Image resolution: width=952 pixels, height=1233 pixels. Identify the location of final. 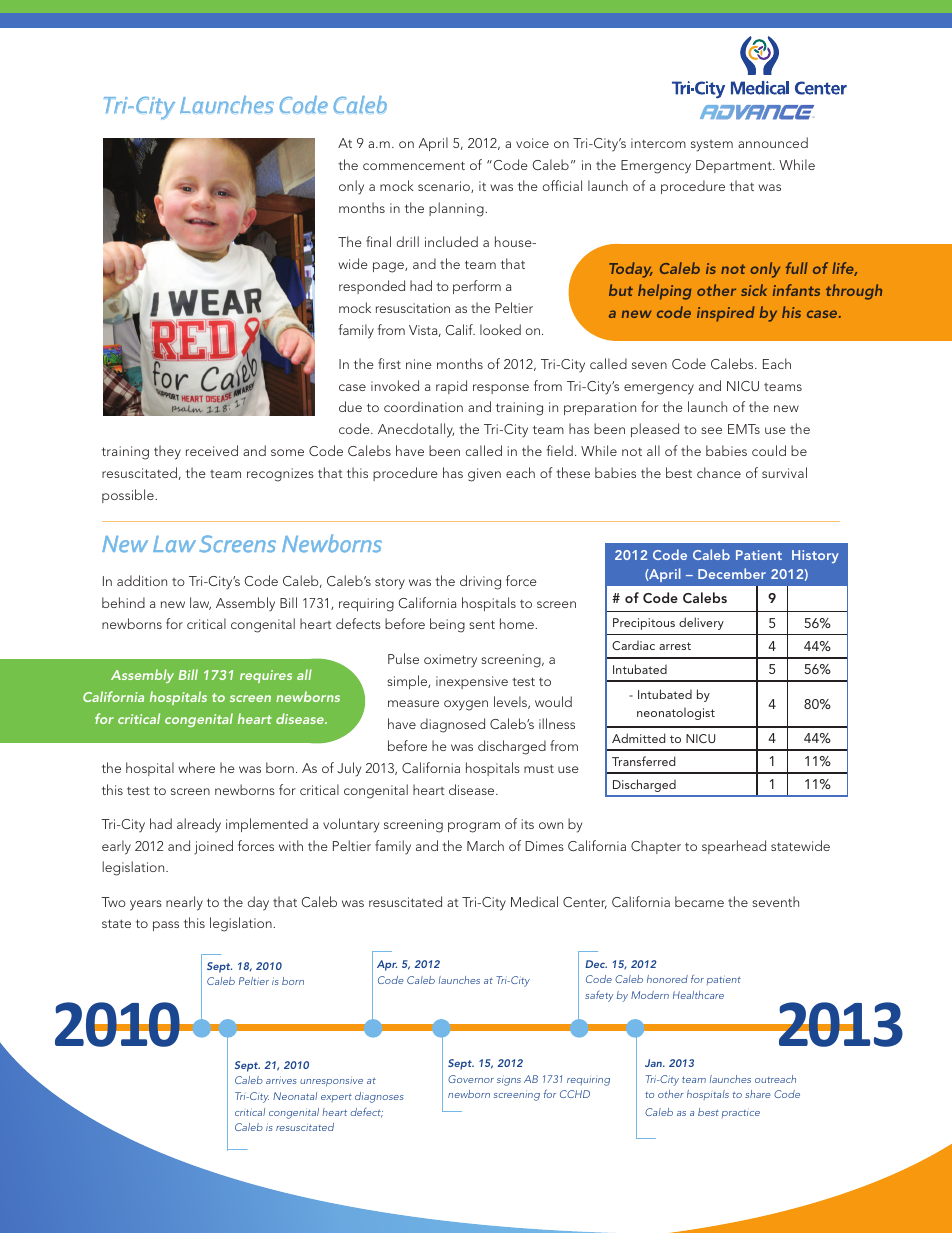
(378, 241).
